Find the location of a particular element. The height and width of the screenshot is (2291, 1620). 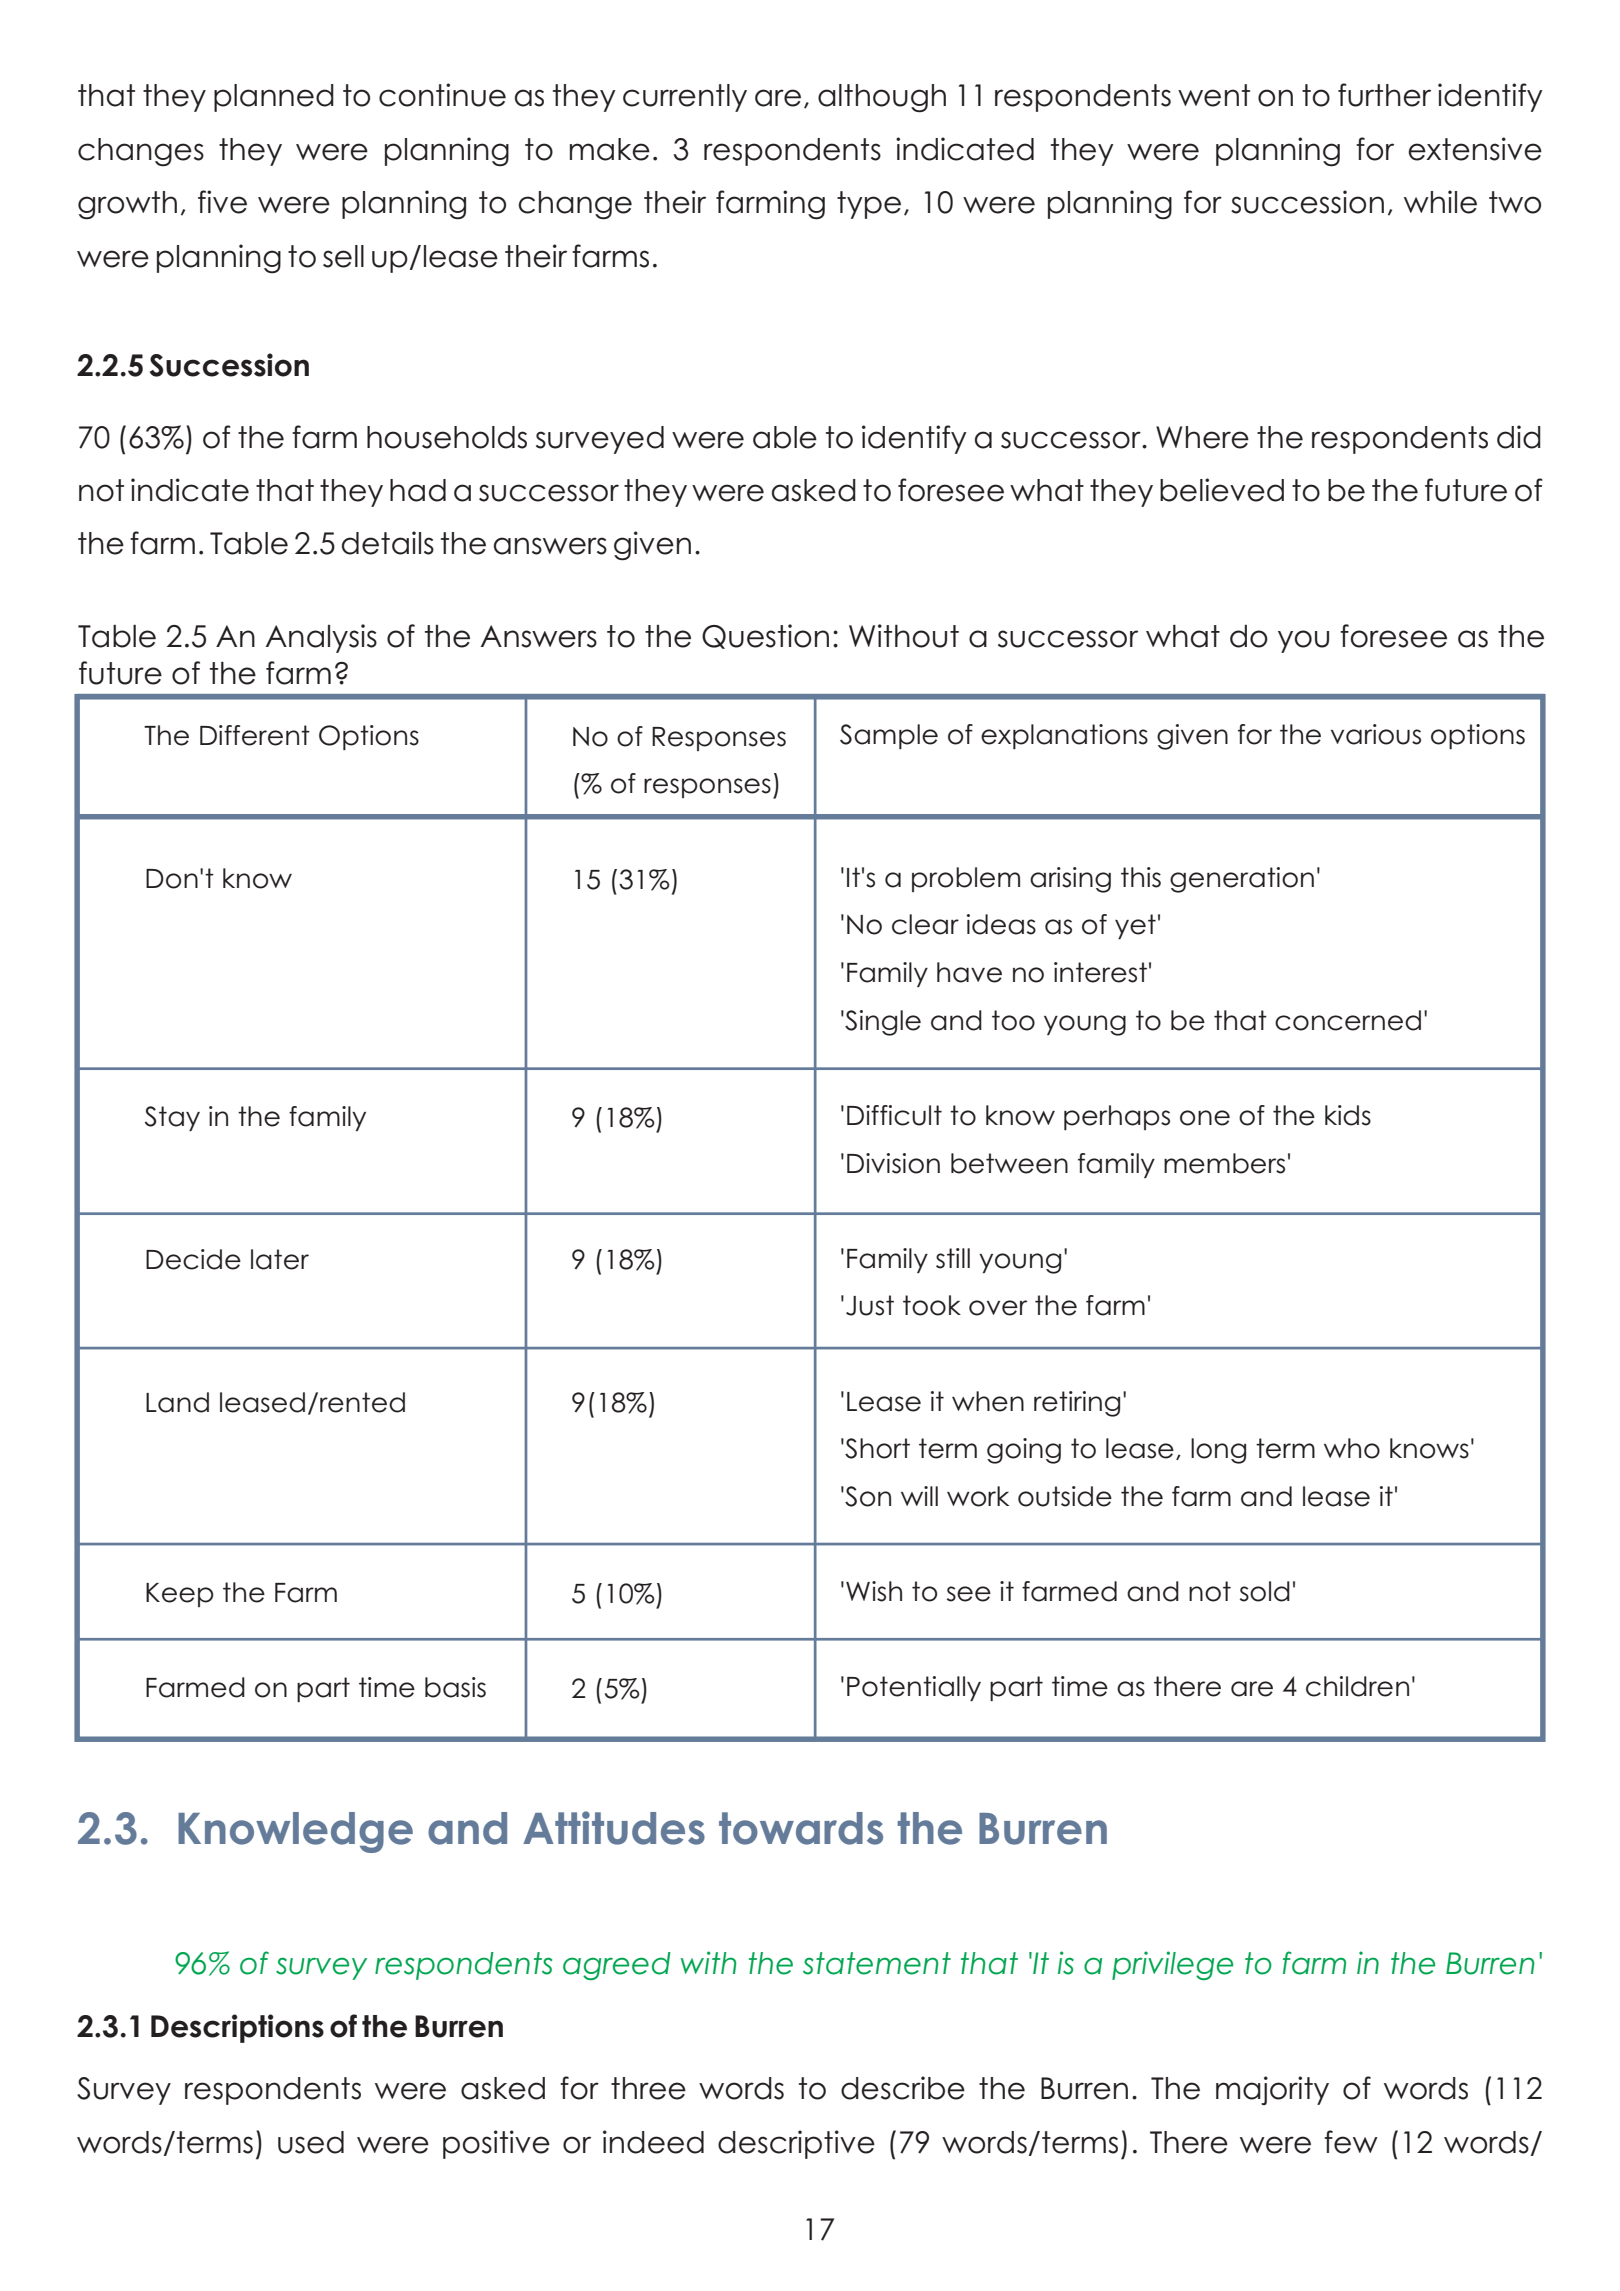

planned is located at coordinates (274, 98).
